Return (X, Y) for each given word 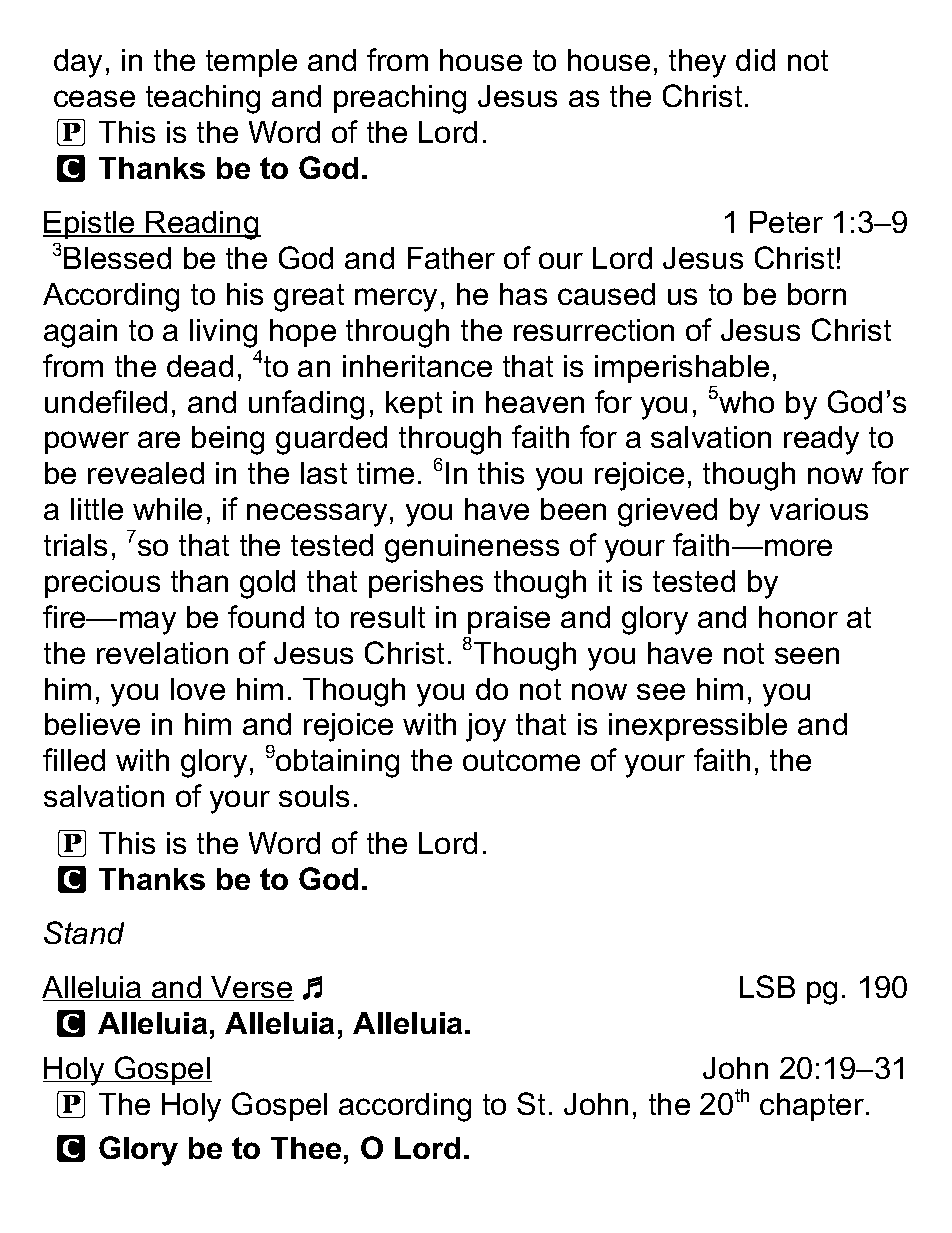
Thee (306, 1148)
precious (102, 584)
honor (798, 617)
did (755, 60)
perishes (426, 584)
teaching (203, 99)
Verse (252, 988)
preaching (400, 99)
